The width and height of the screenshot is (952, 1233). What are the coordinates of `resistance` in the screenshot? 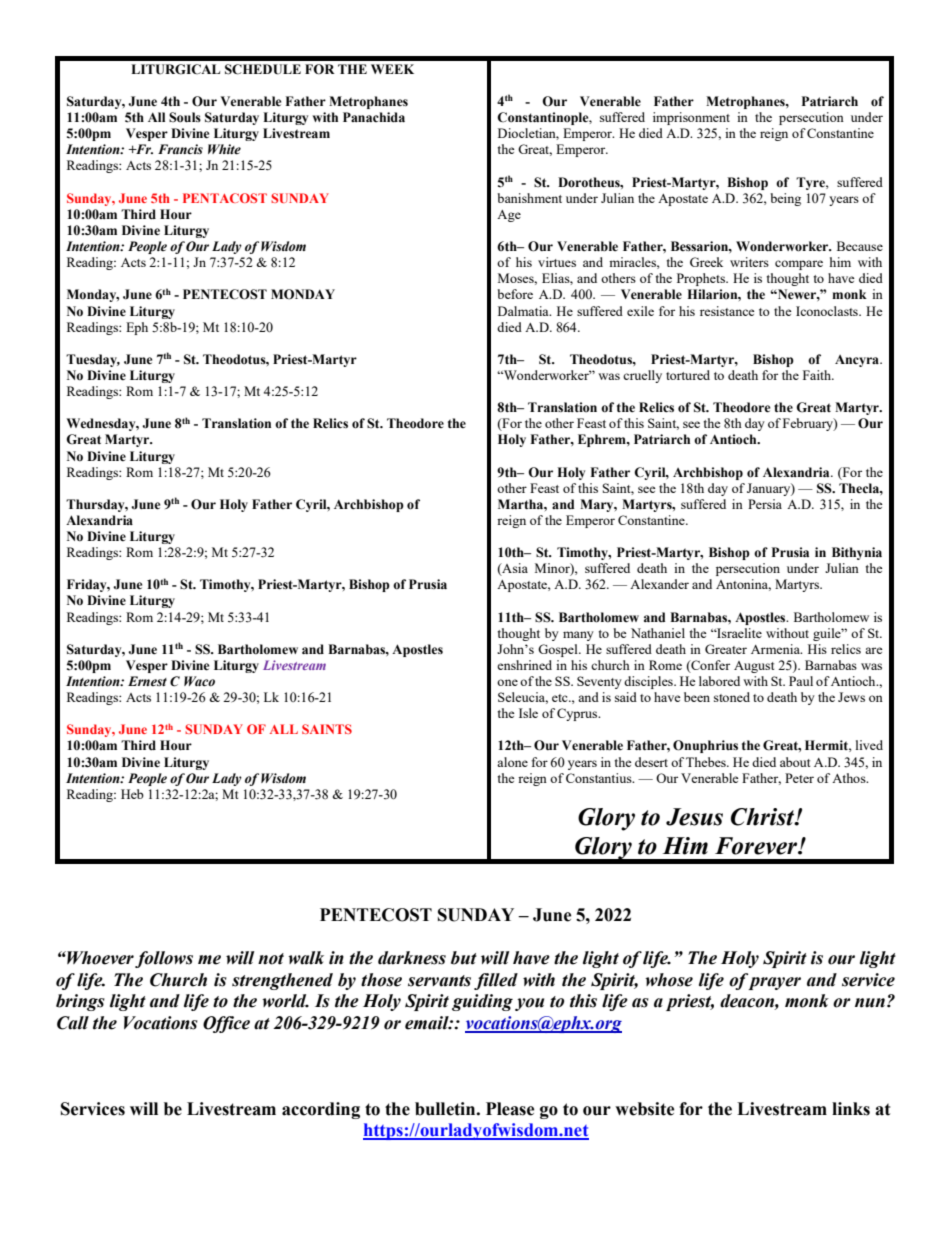 It's located at (727, 311).
